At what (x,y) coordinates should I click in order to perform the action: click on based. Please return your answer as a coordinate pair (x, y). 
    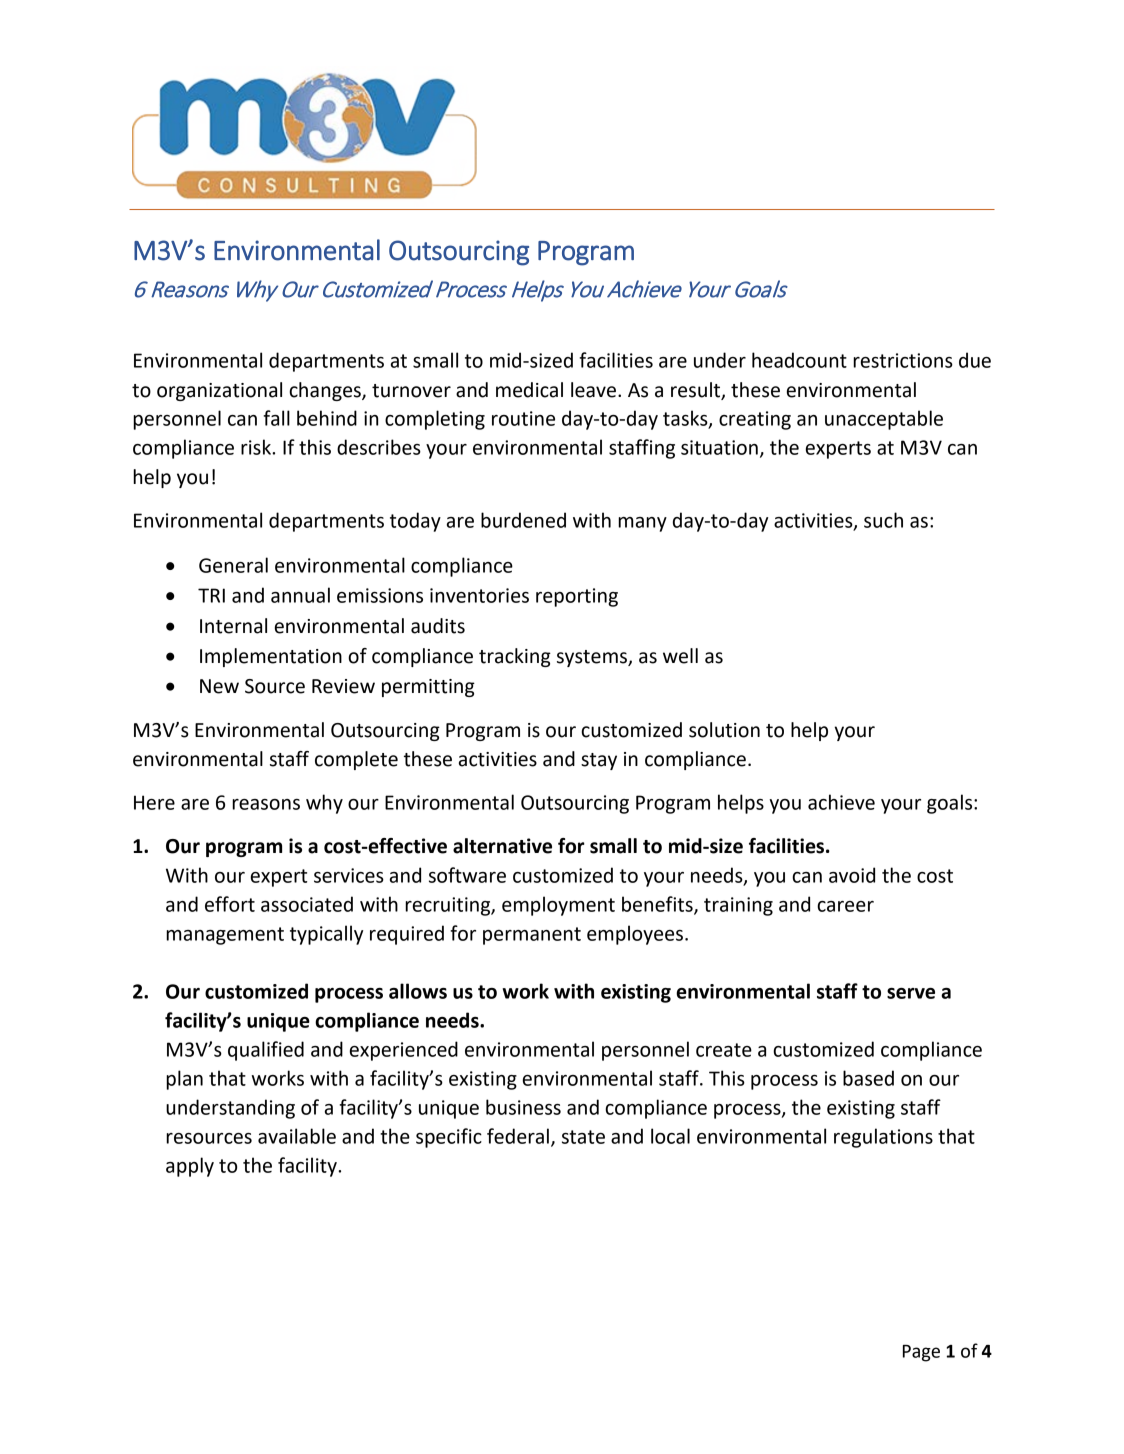
    Looking at the image, I should click on (868, 1078).
